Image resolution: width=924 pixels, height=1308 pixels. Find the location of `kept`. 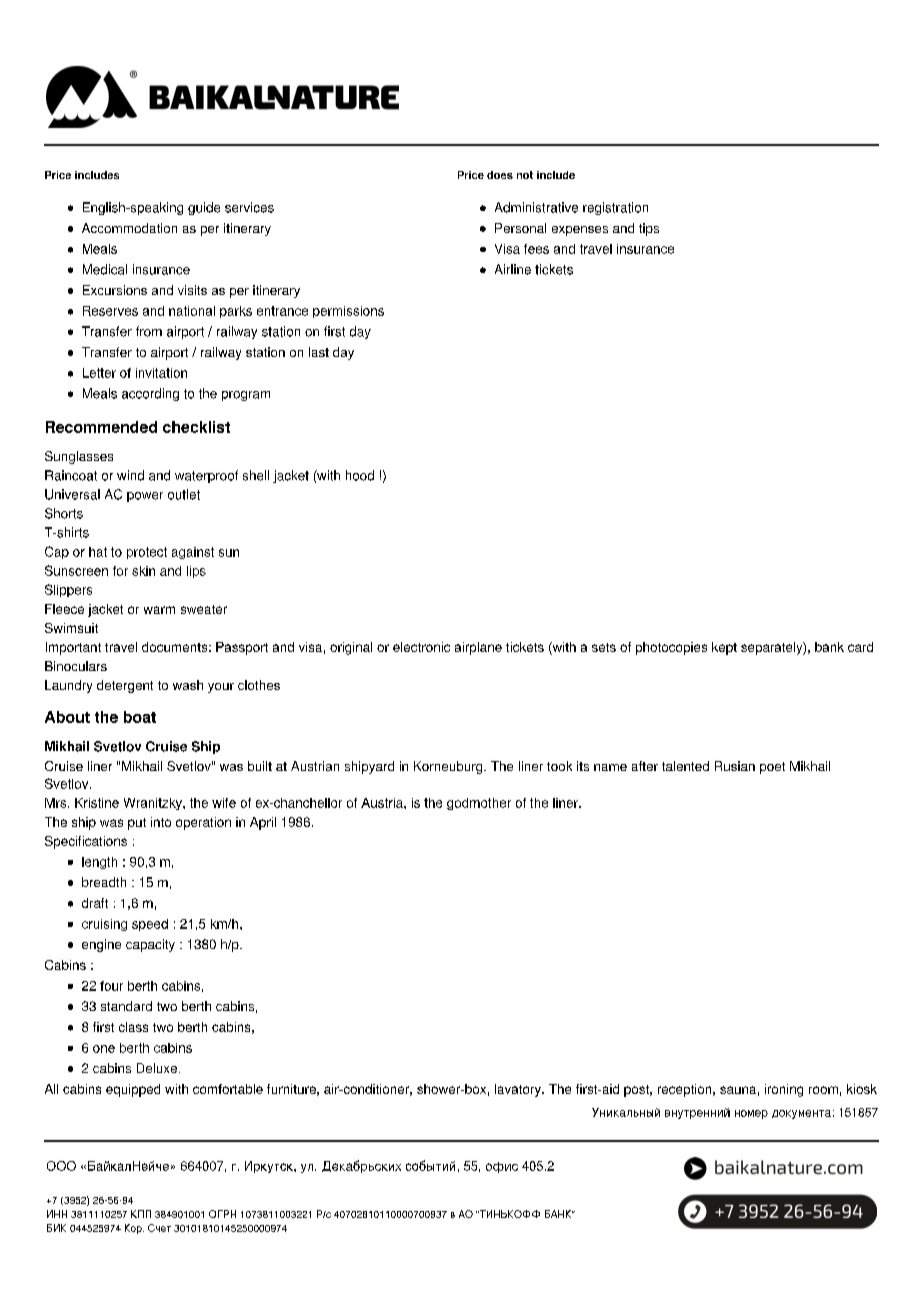

kept is located at coordinates (724, 648).
